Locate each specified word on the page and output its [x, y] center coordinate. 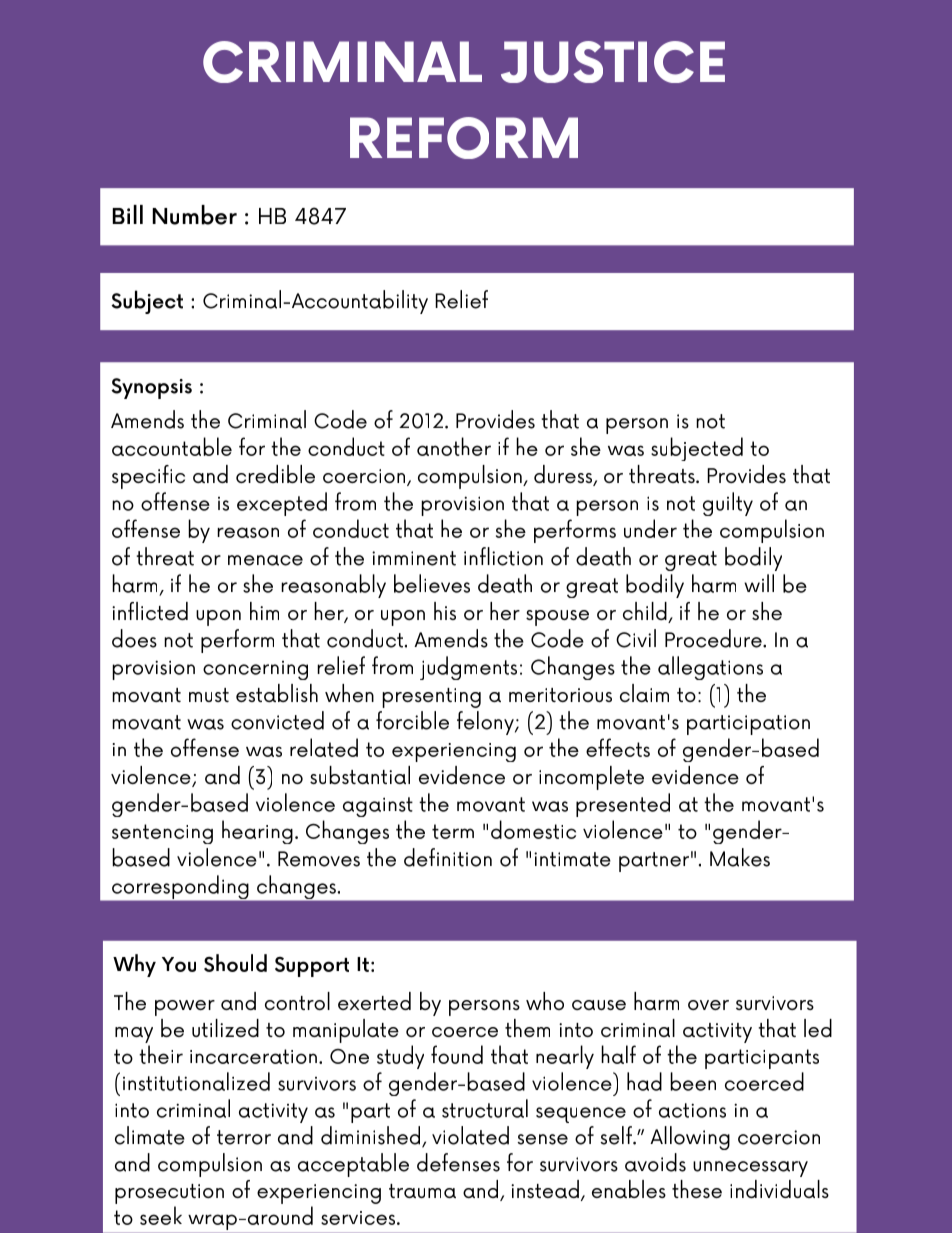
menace [265, 560]
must [209, 695]
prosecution [169, 1194]
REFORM [464, 138]
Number [194, 215]
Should [235, 963]
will [759, 583]
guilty [728, 504]
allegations [710, 668]
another [454, 446]
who [545, 1001]
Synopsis [151, 388]
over [708, 1005]
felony [486, 723]
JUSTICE [613, 62]
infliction [503, 556]
